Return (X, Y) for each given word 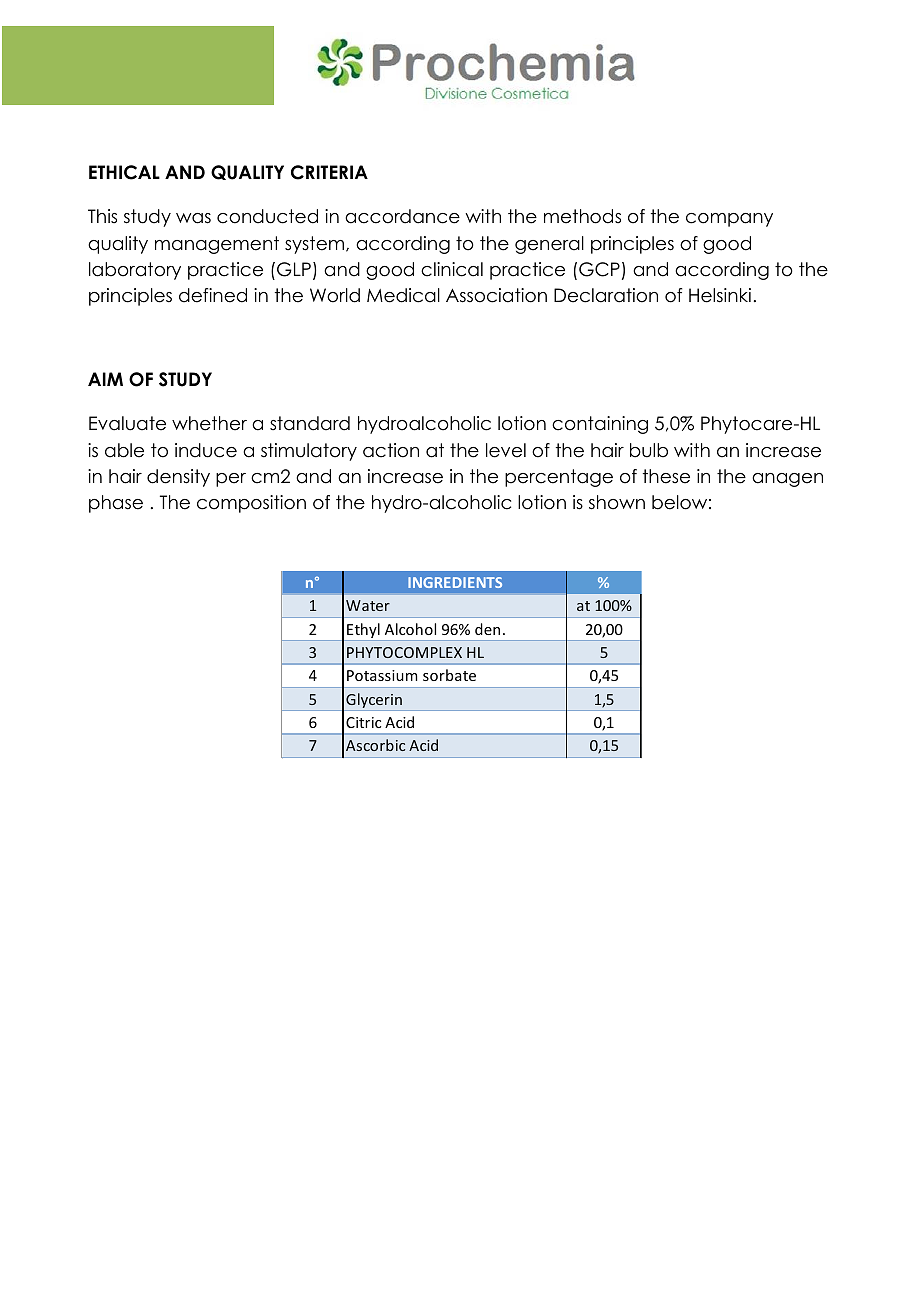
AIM (105, 379)
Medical (403, 295)
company (729, 220)
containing (600, 425)
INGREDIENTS (455, 582)
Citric (363, 722)
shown (617, 502)
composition (251, 504)
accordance (402, 216)
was (193, 218)
